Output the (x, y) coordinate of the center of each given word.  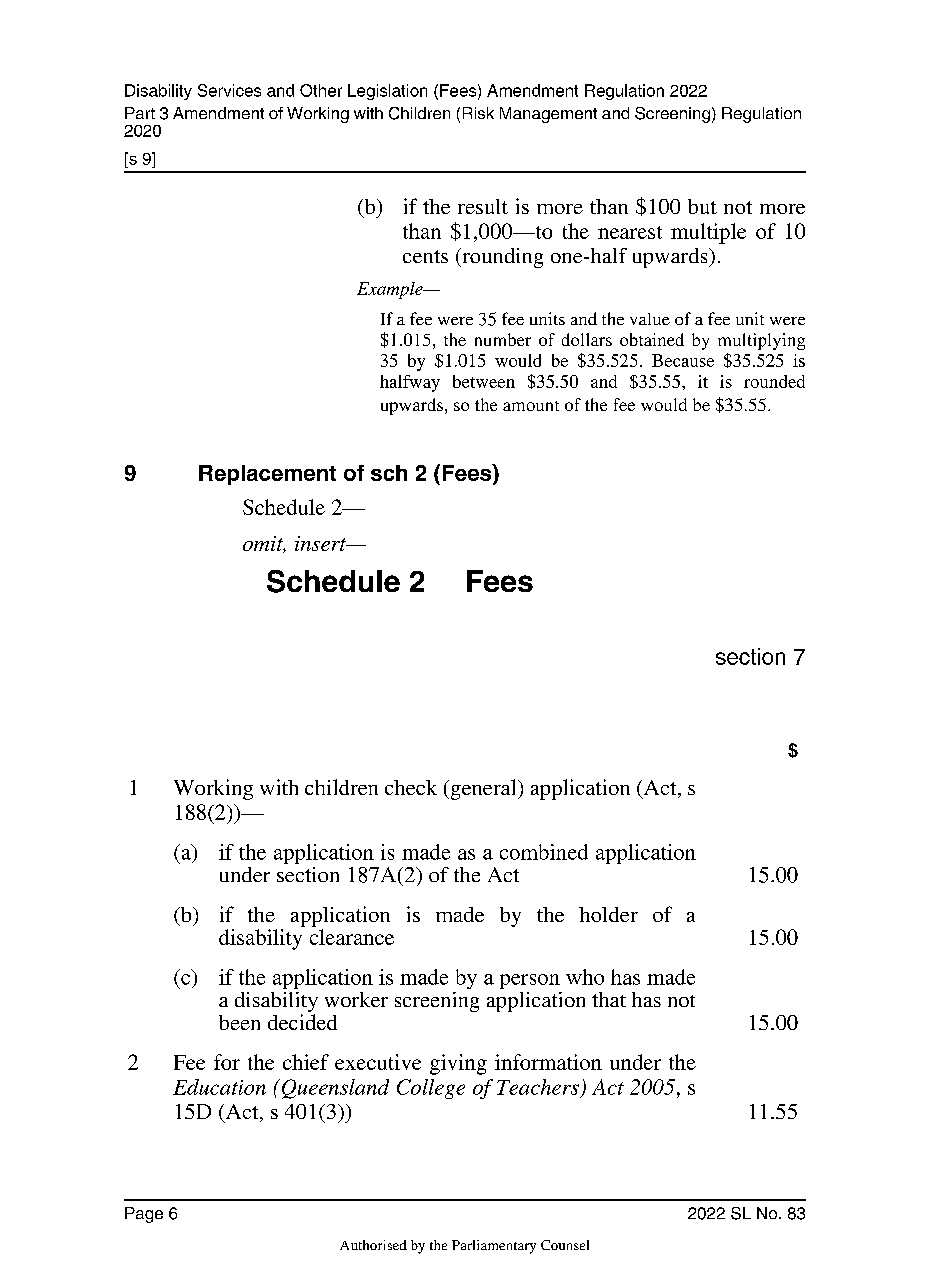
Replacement (267, 475)
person (530, 981)
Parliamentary (494, 1247)
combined (544, 852)
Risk (478, 113)
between (484, 381)
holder (608, 914)
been (239, 1022)
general (483, 789)
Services (229, 90)
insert (322, 543)
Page (144, 1215)
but (702, 206)
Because (683, 360)
